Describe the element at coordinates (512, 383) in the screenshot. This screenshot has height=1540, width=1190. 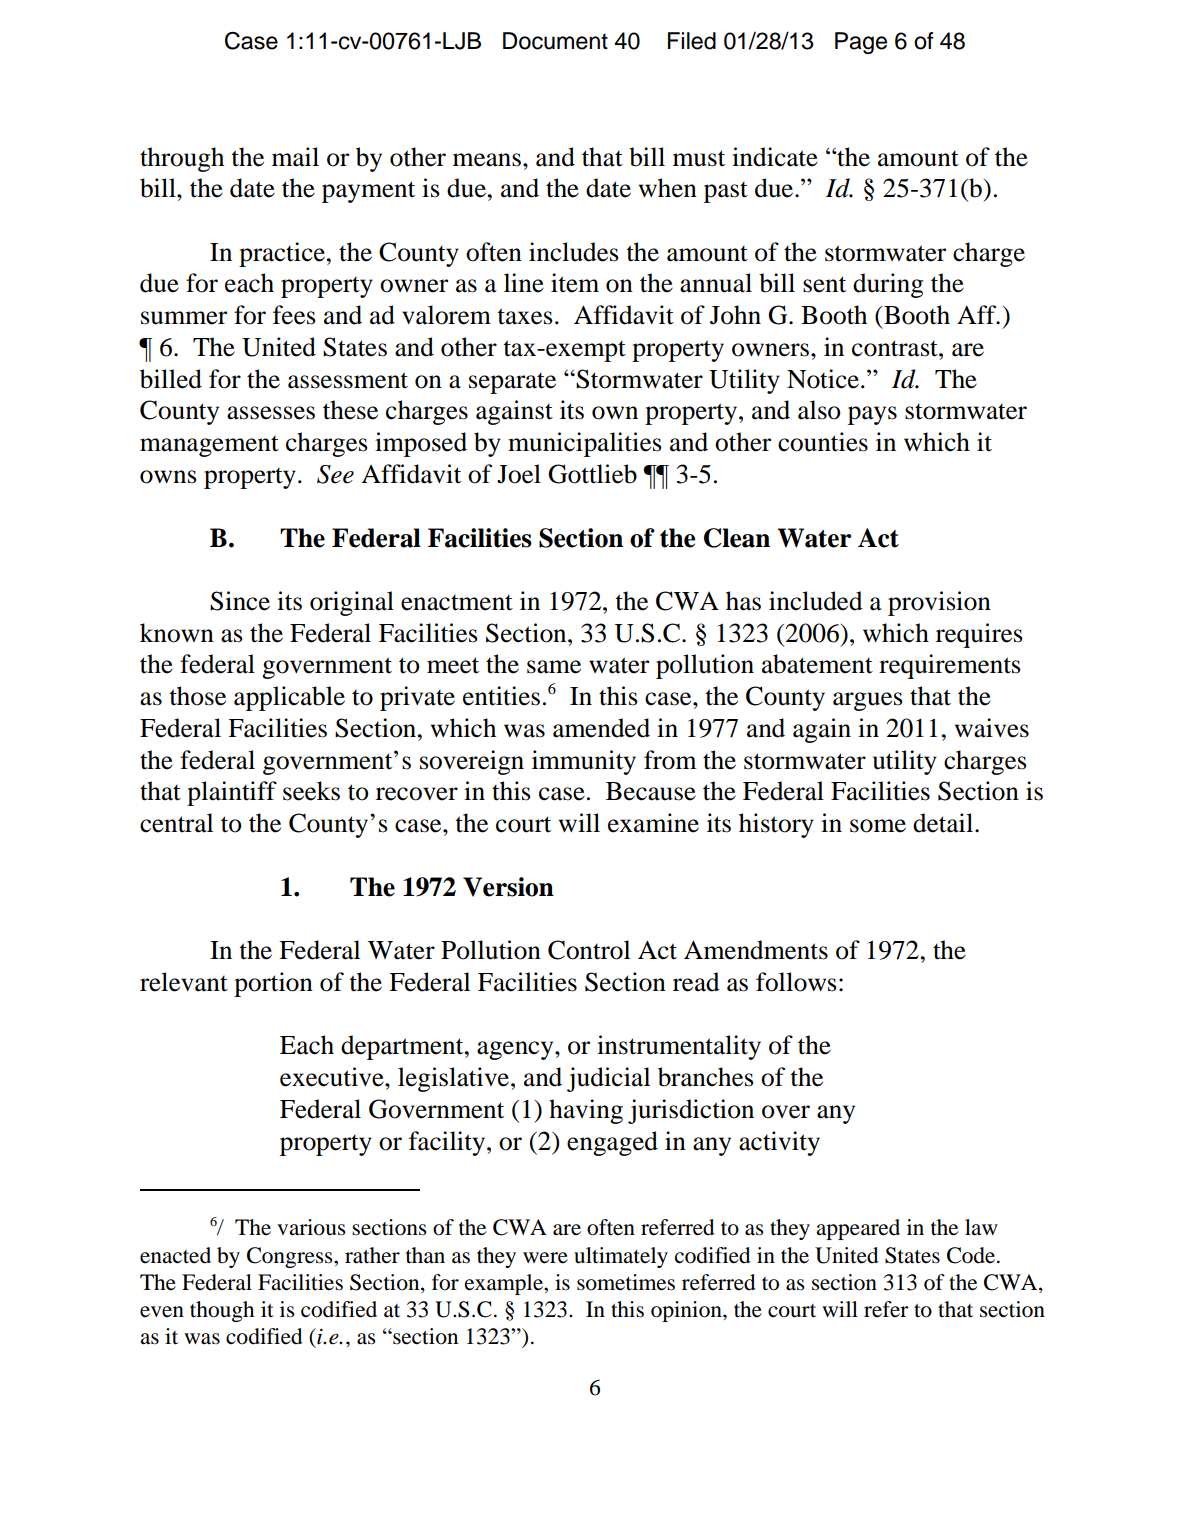
I see `separate` at that location.
